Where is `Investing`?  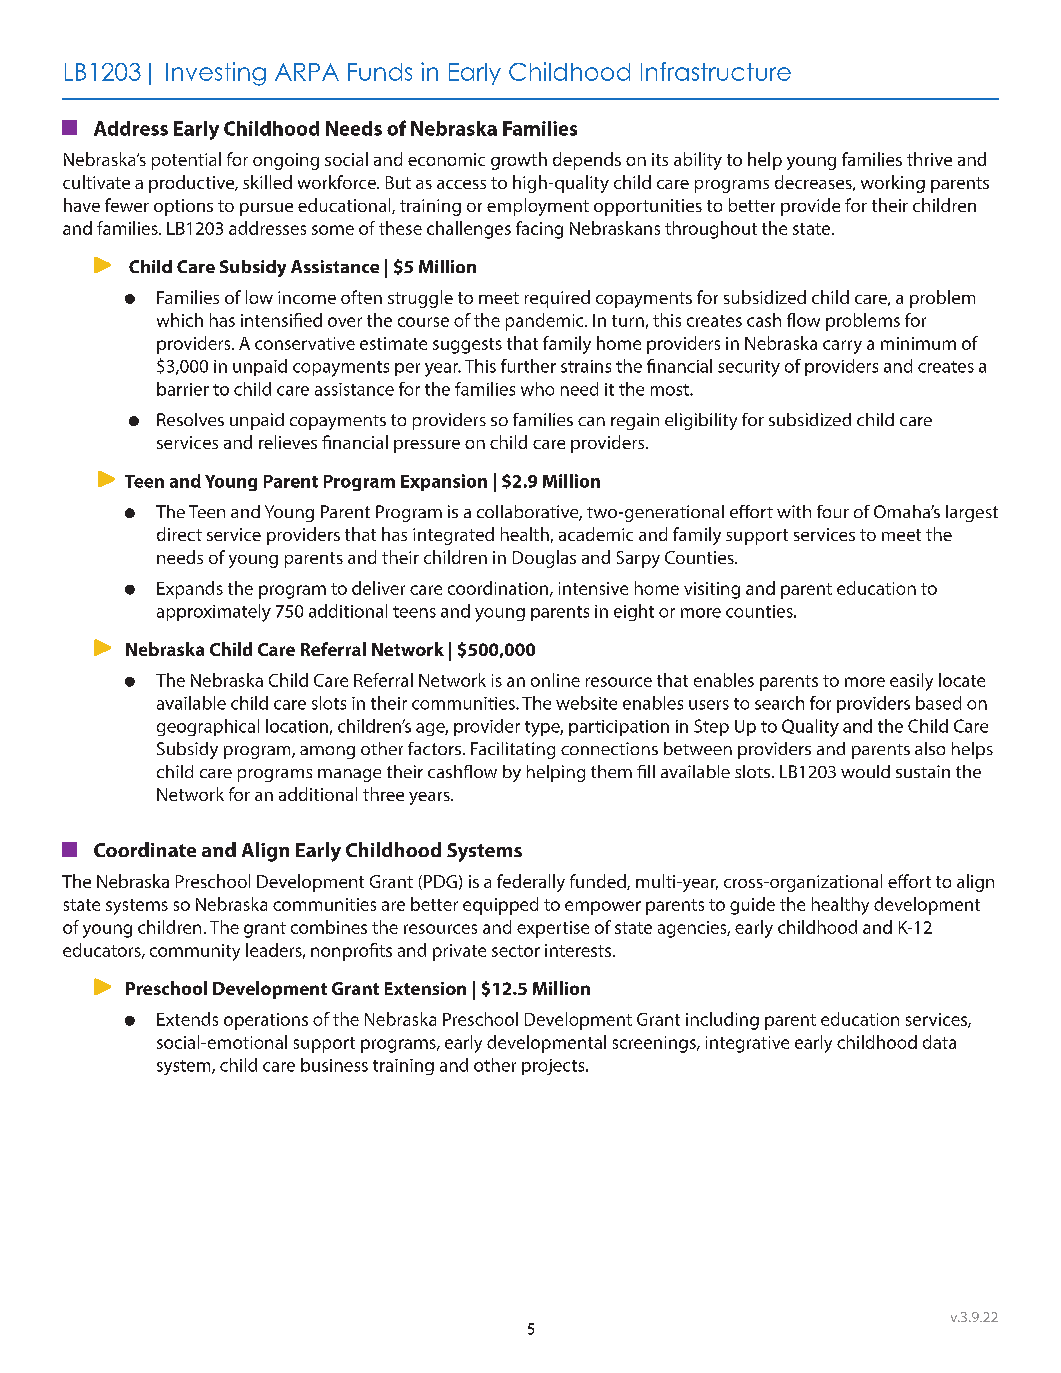
Investing is located at coordinates (216, 74).
